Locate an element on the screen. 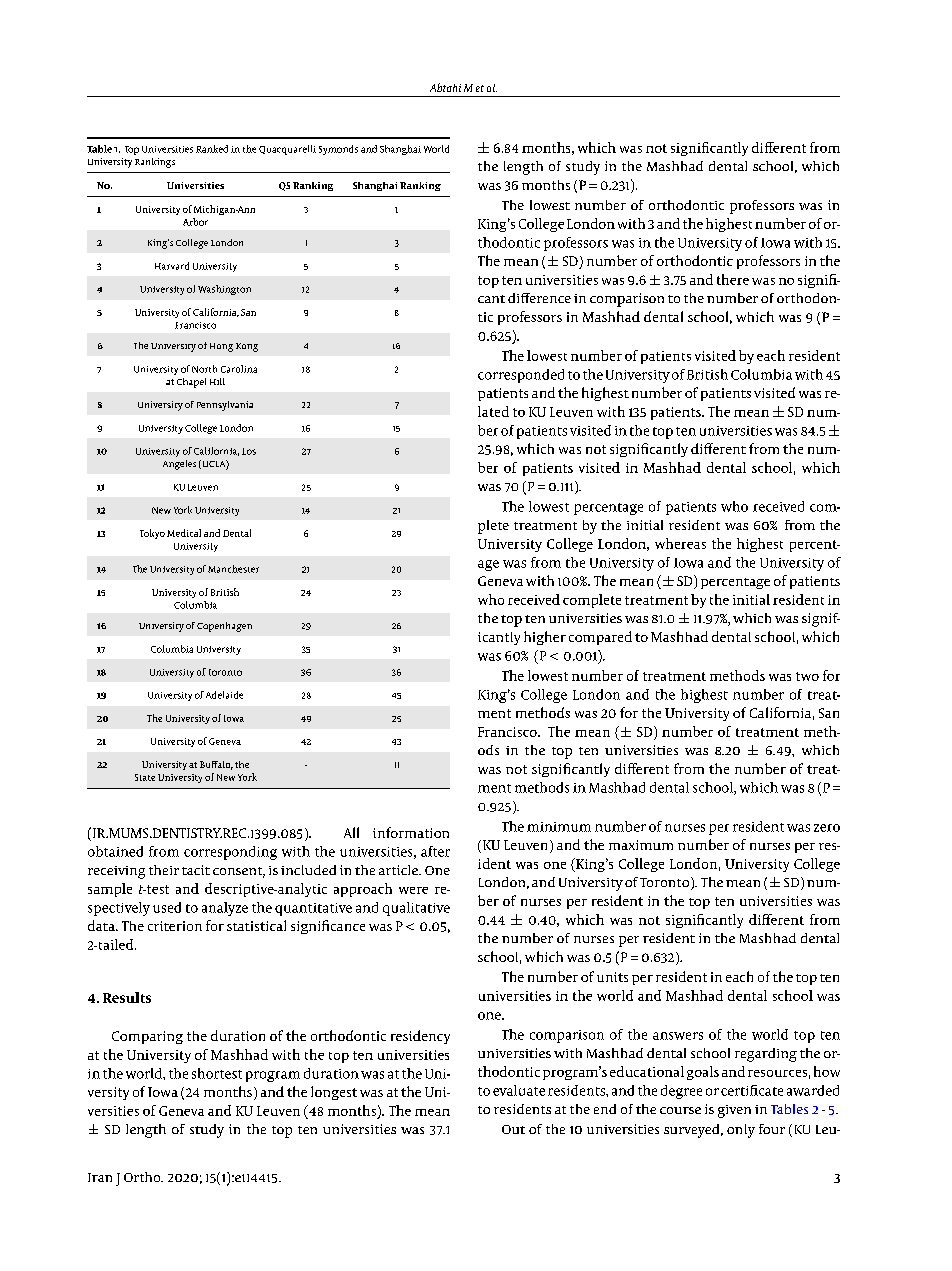 This screenshot has height=1271, width=952. whereas is located at coordinates (680, 543).
